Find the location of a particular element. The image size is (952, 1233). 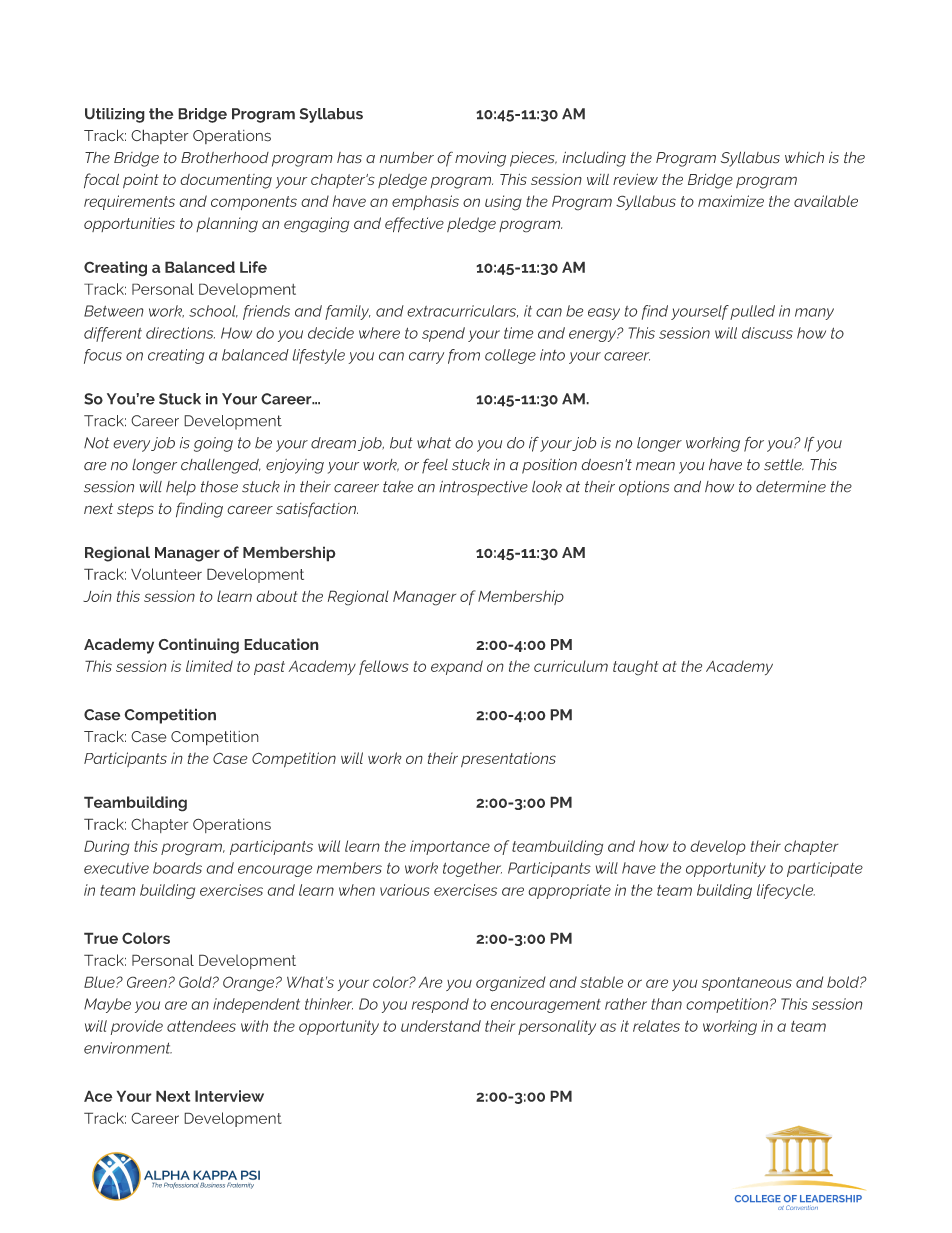

taught is located at coordinates (635, 668).
